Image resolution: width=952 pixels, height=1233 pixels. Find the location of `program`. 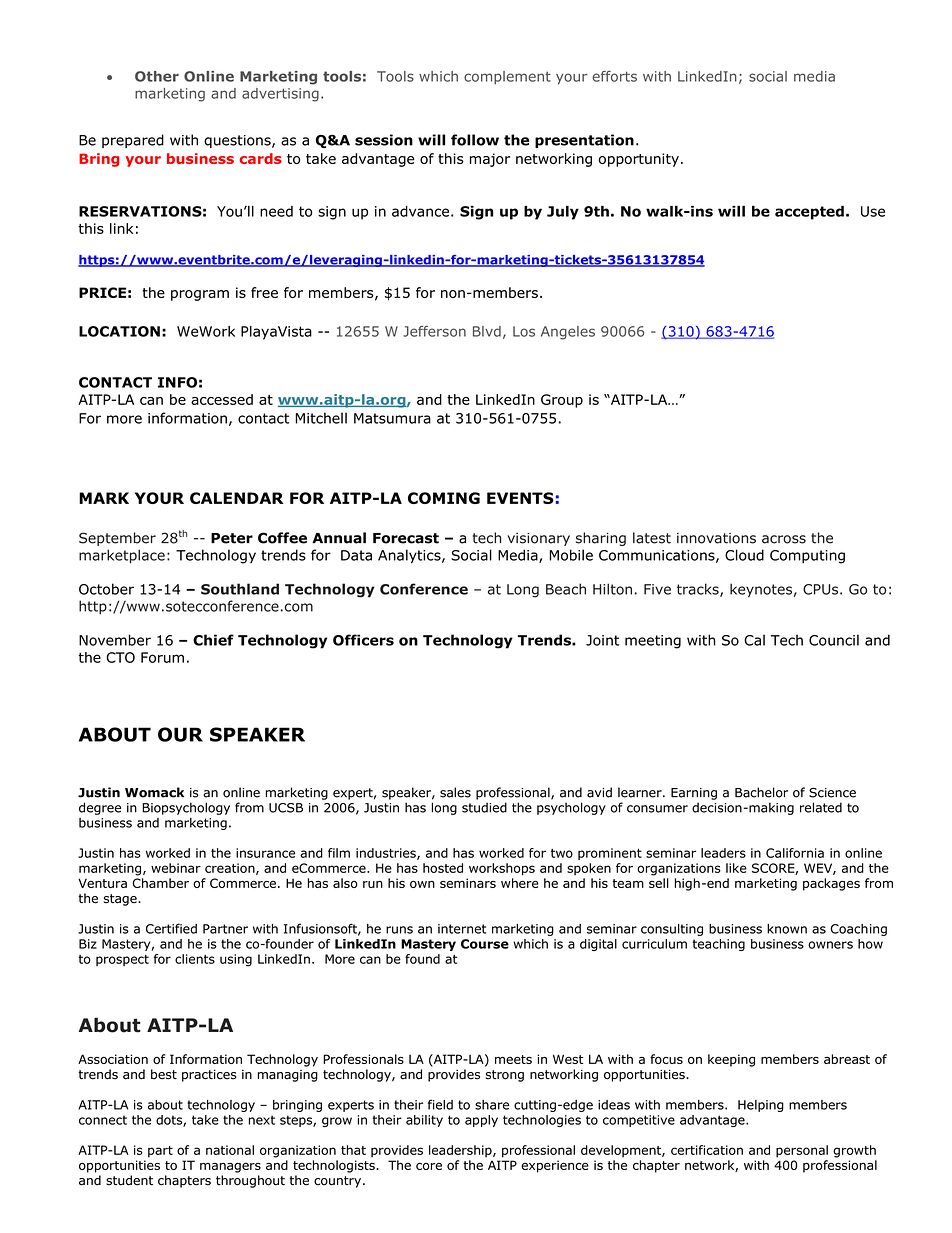

program is located at coordinates (200, 295).
